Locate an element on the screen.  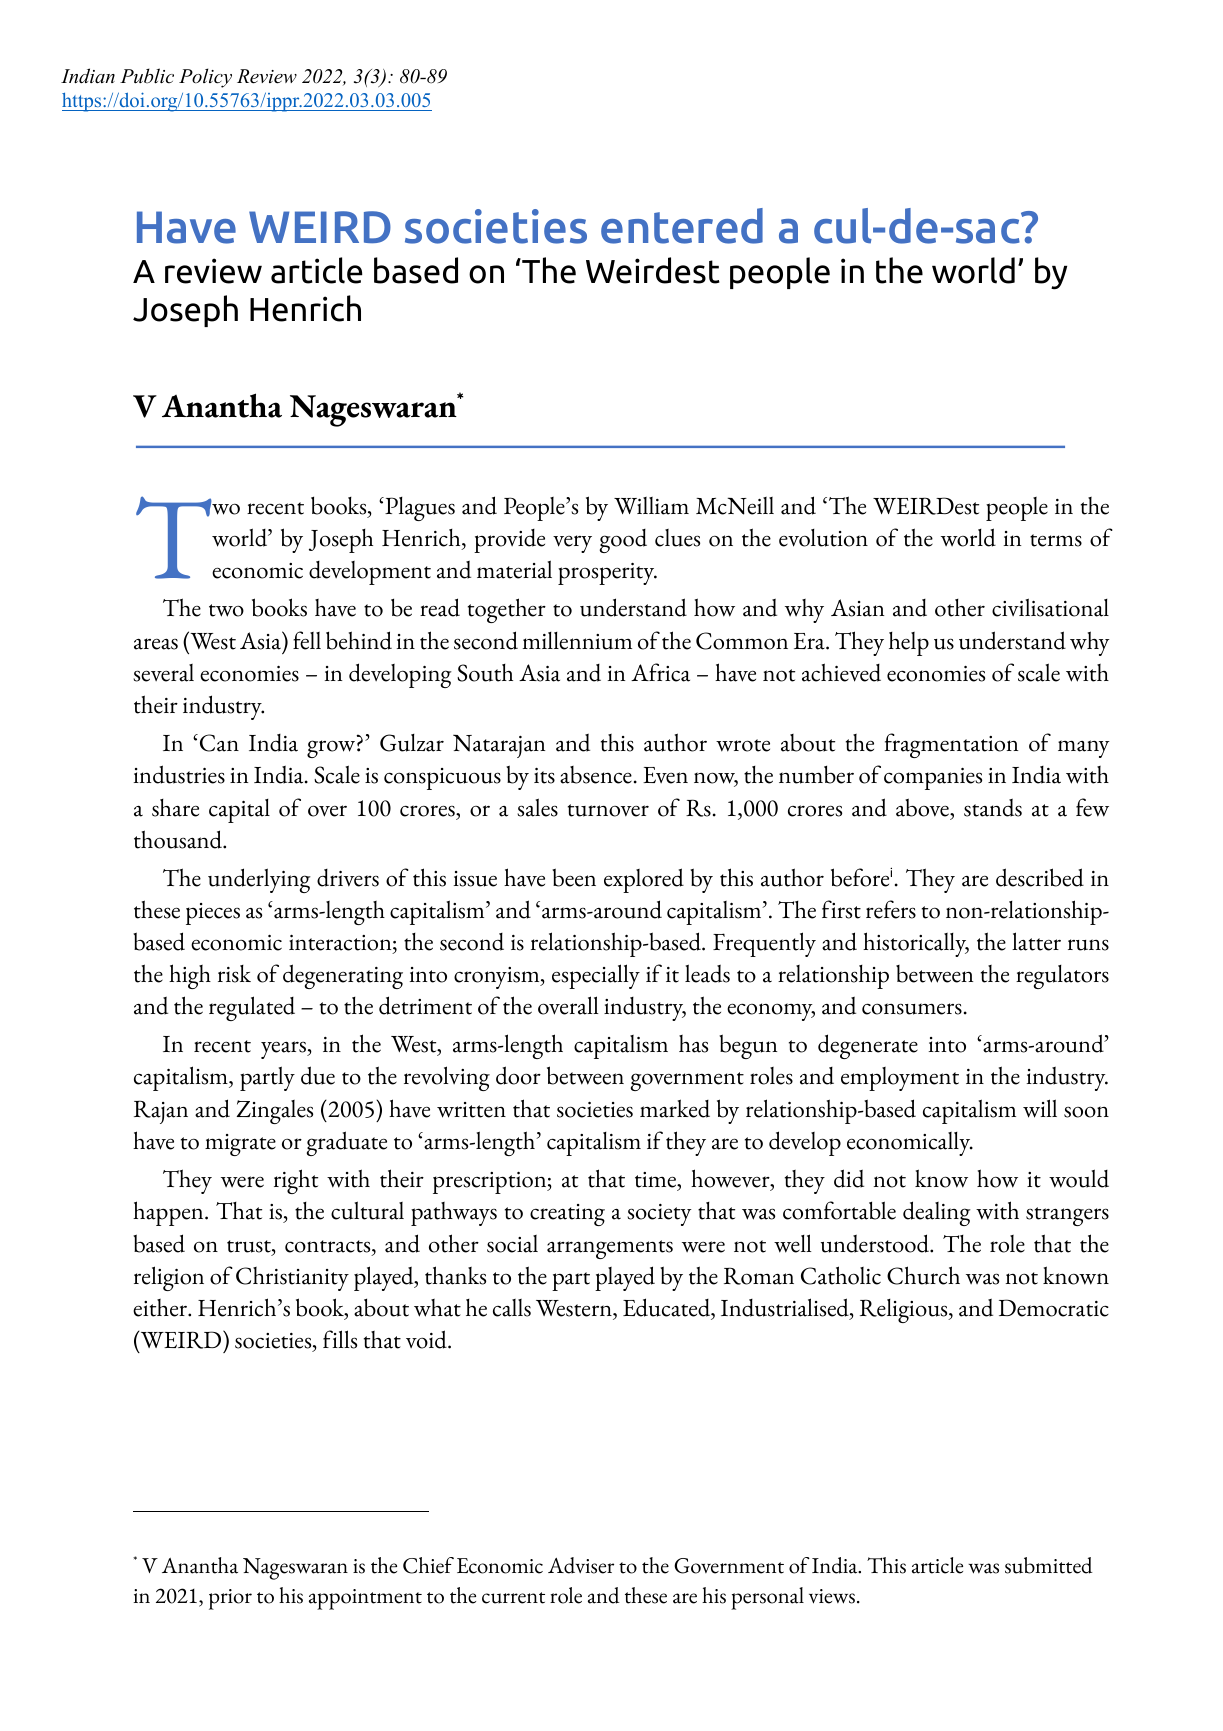
employment is located at coordinates (900, 1079).
